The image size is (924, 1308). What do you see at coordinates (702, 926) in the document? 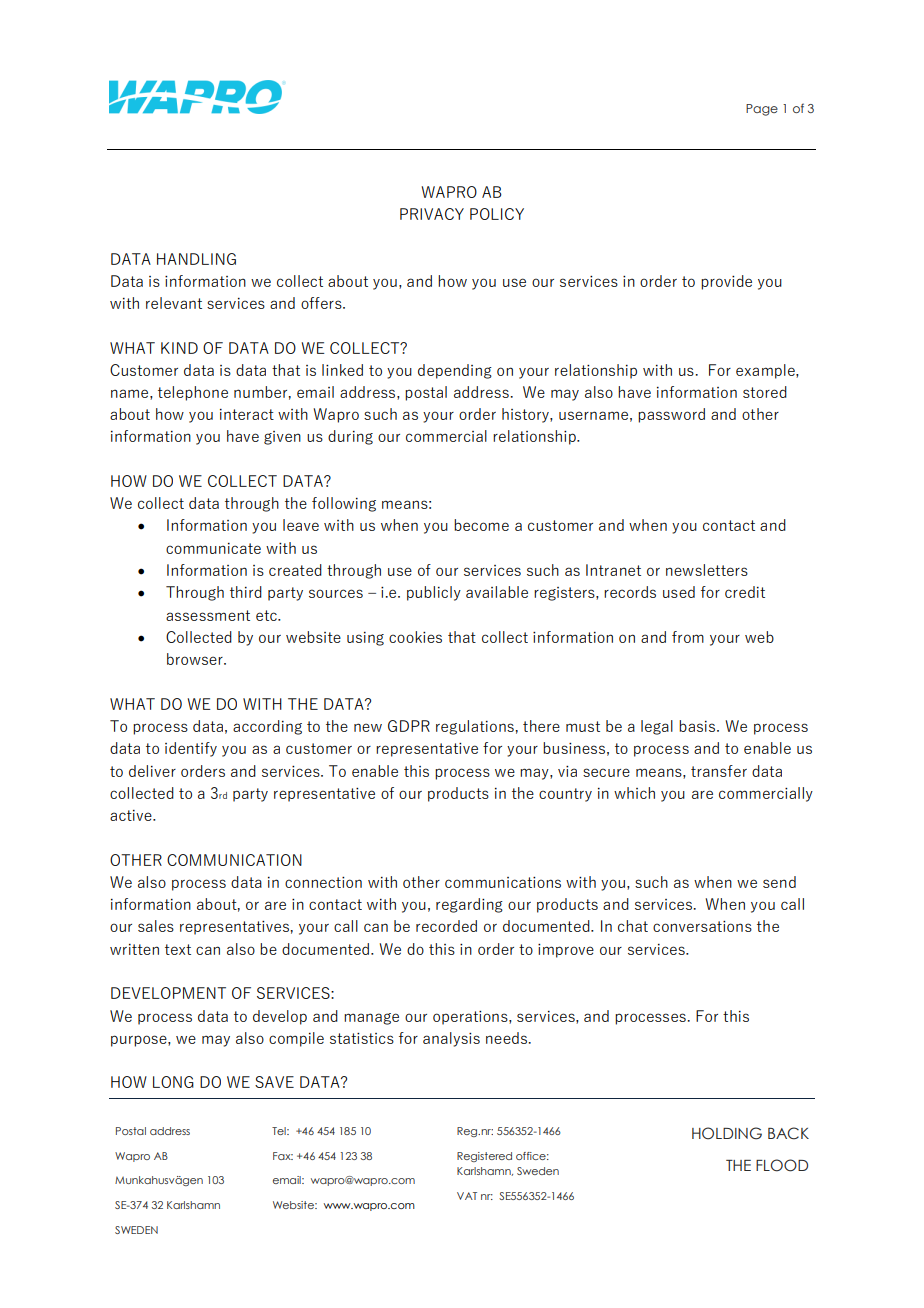
I see `conversations` at bounding box center [702, 926].
